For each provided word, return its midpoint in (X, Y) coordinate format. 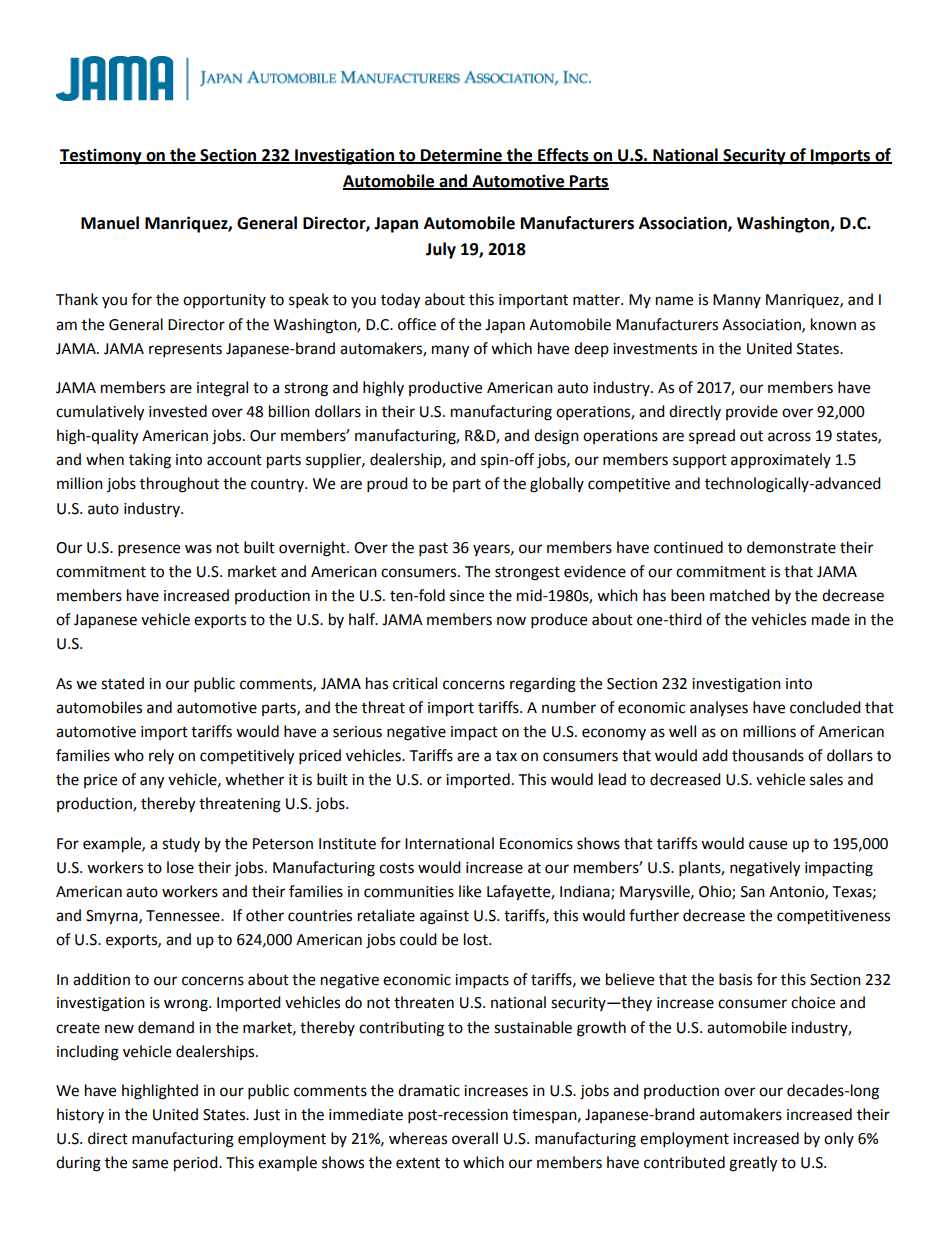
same (150, 1164)
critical (415, 683)
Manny (737, 301)
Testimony (102, 156)
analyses (719, 709)
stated (122, 683)
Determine (461, 155)
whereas (418, 1138)
